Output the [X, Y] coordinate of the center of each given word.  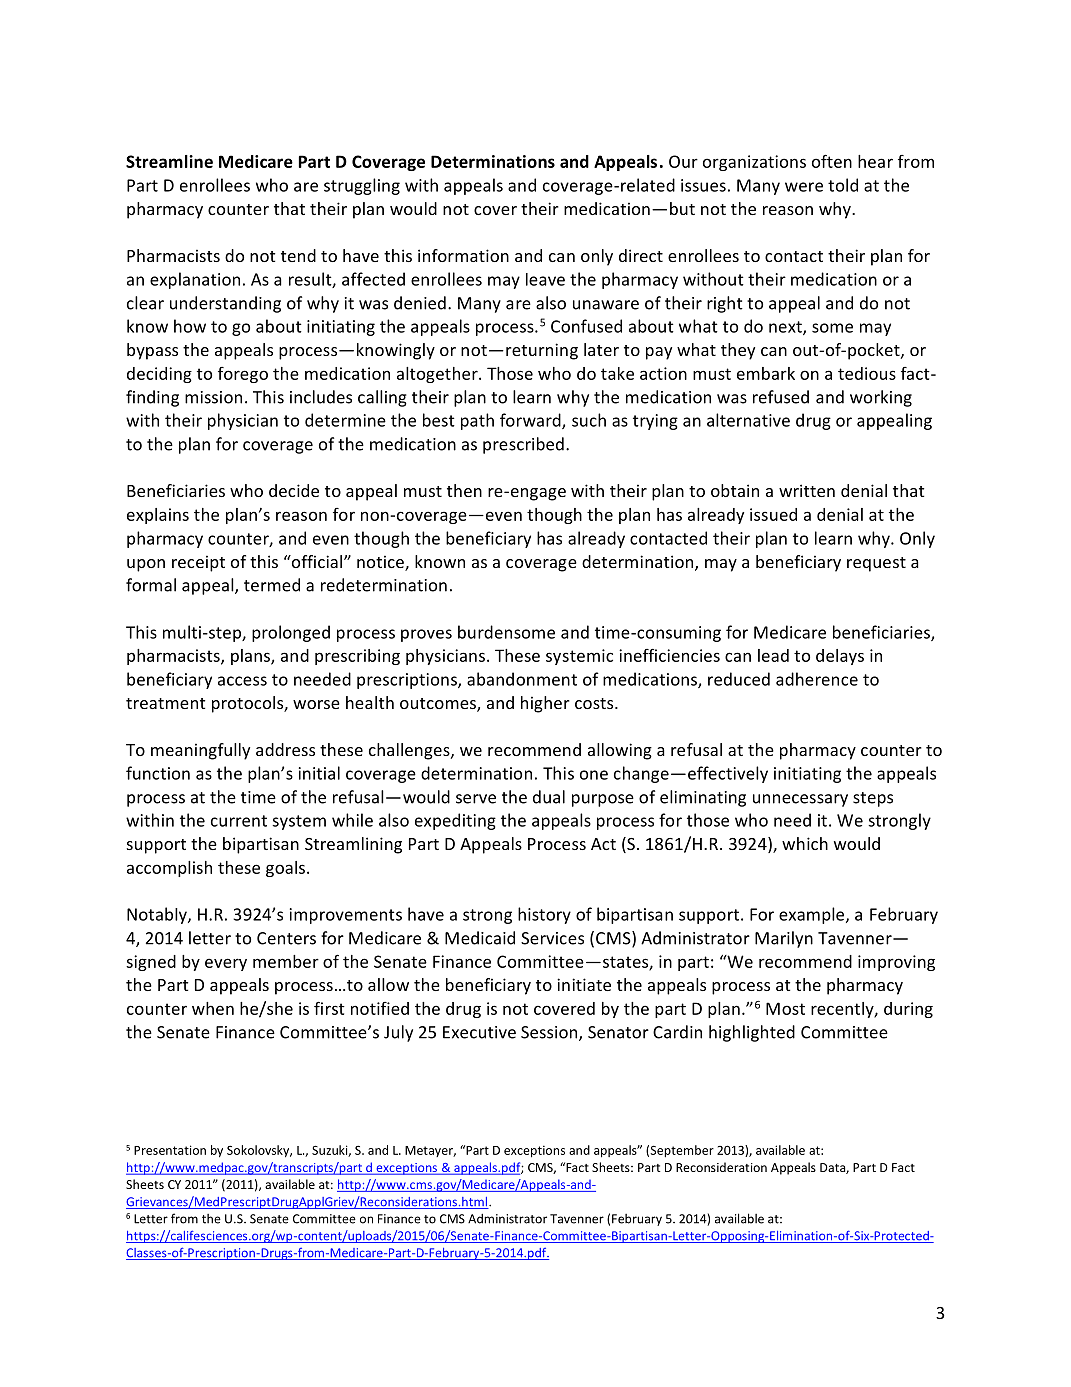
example [813, 915]
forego [243, 375]
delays [840, 657]
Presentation [170, 1150]
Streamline [169, 161]
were [804, 187]
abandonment [522, 679]
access [242, 681]
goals [287, 869]
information [463, 255]
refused [781, 397]
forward [531, 421]
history [544, 915]
